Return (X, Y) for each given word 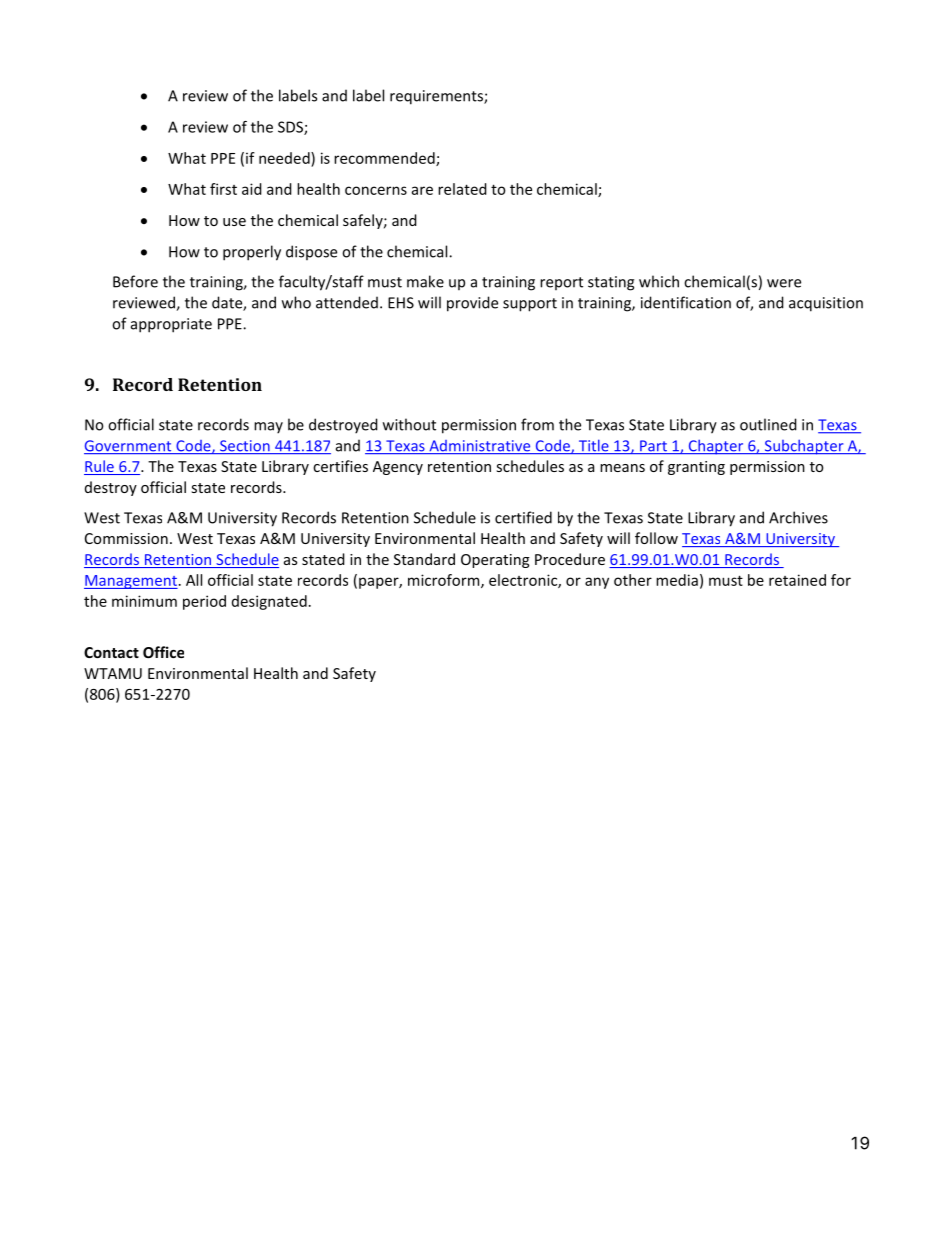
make (425, 281)
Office (163, 652)
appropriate (171, 325)
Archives (798, 517)
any (597, 583)
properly (252, 253)
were (784, 283)
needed (285, 158)
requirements (437, 97)
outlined (768, 424)
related (462, 189)
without (409, 424)
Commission (126, 538)
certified (523, 517)
